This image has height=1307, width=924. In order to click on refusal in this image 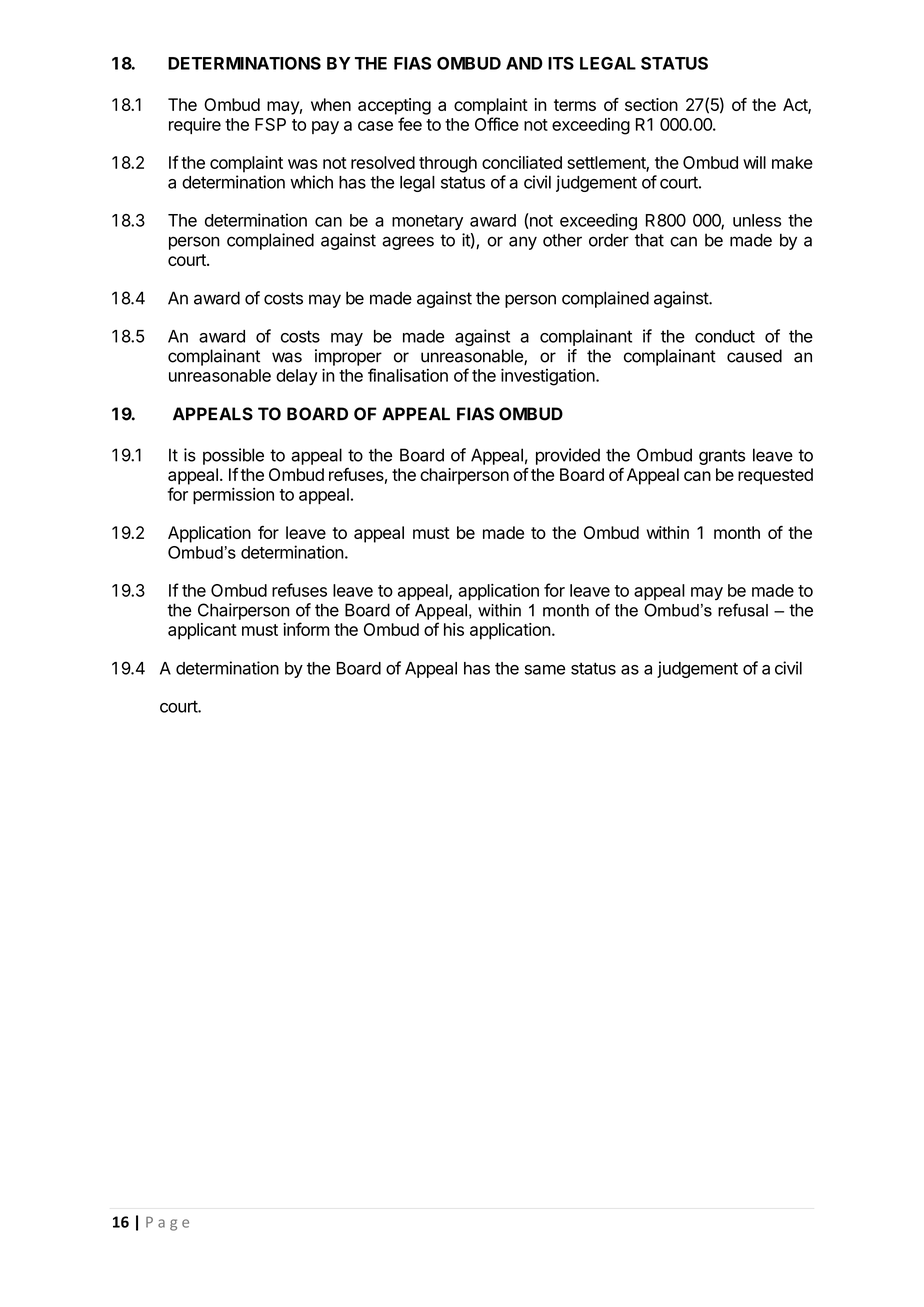, I will do `click(743, 610)`.
